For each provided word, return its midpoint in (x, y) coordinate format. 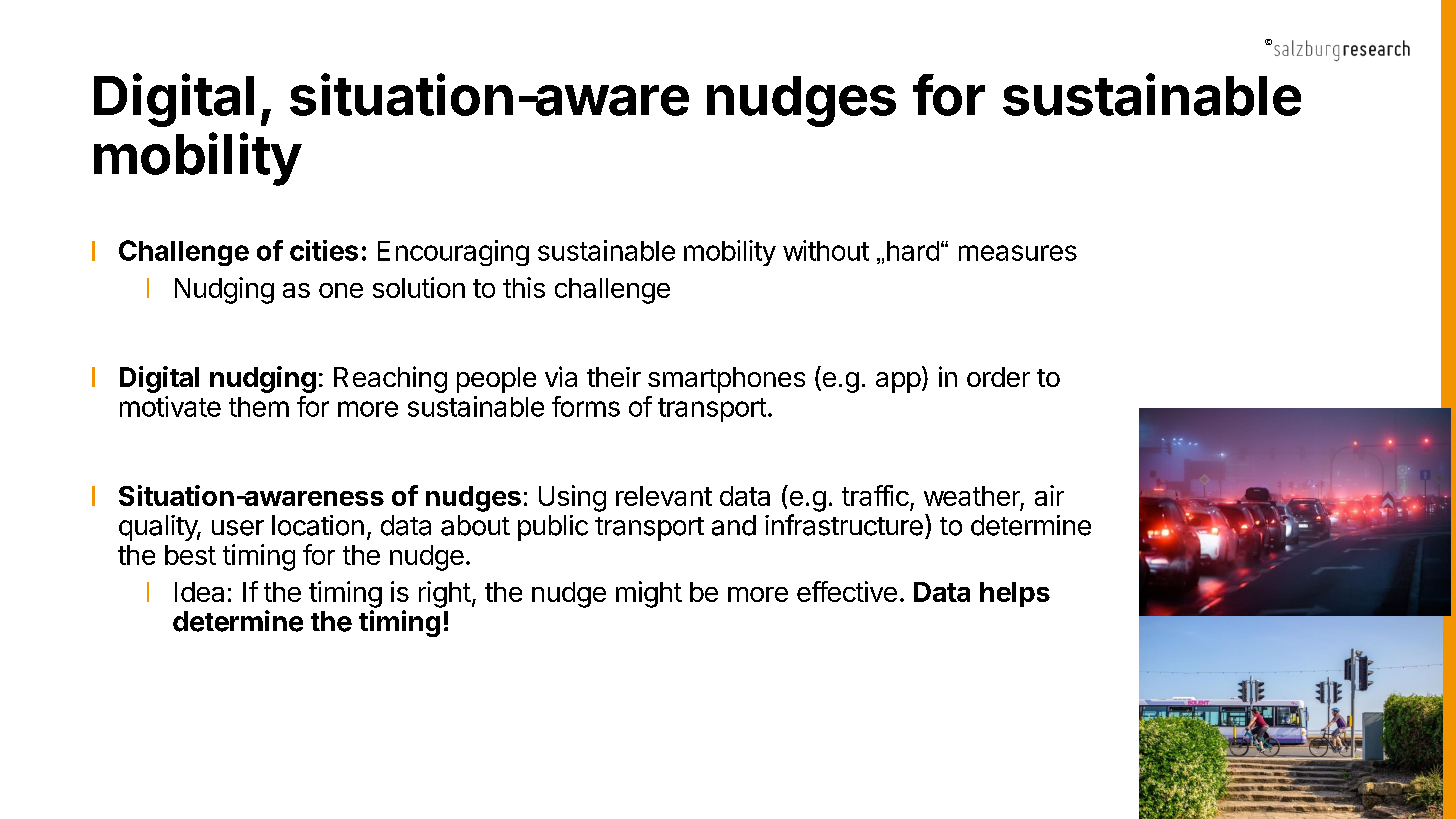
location (318, 525)
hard (913, 251)
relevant (664, 496)
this (524, 287)
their (614, 377)
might (649, 594)
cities (324, 250)
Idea (199, 592)
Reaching (390, 379)
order (998, 377)
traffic (875, 495)
